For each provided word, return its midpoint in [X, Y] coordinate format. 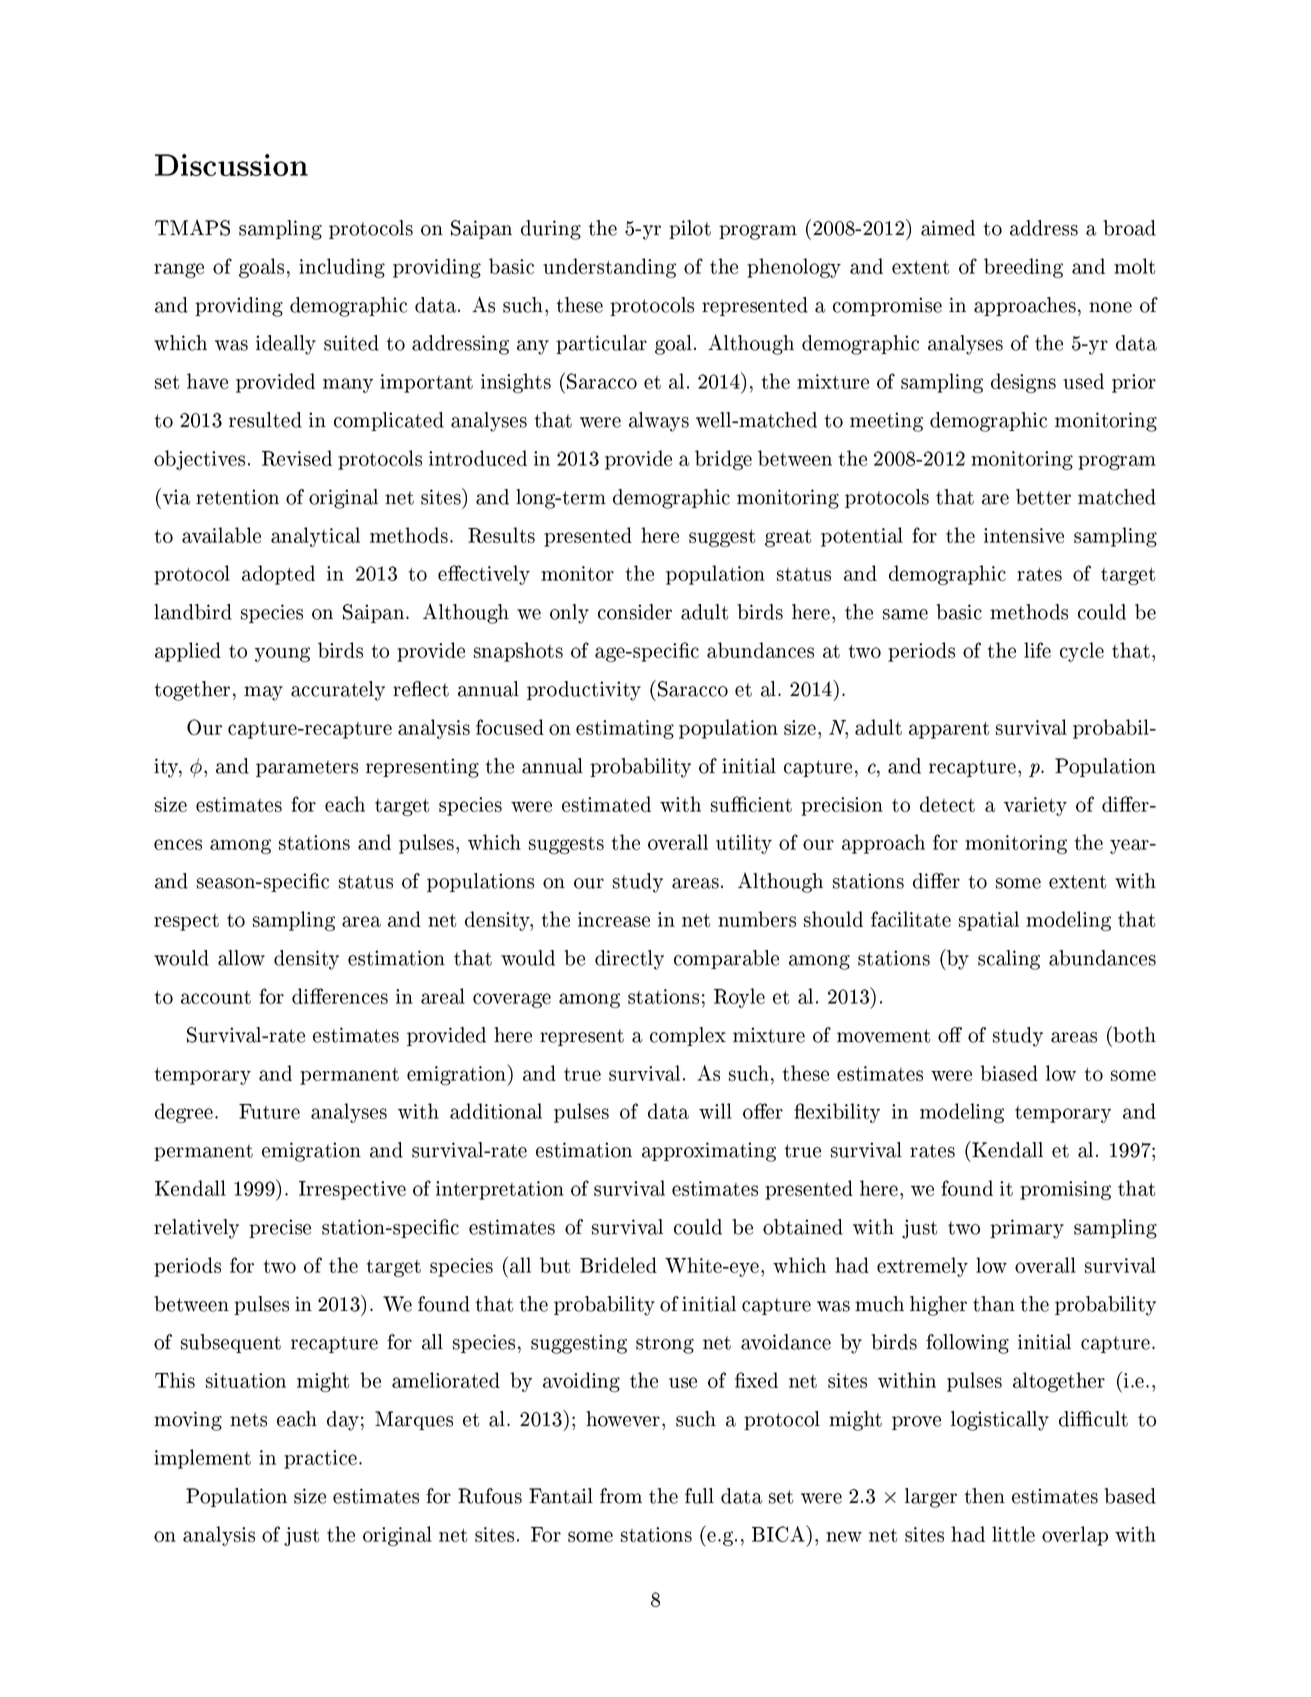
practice [322, 1459]
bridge [723, 460]
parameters [307, 768]
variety [1035, 806]
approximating [709, 1152]
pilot [690, 229]
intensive [1024, 535]
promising [1065, 1190]
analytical [315, 537]
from [621, 1496]
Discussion [231, 165]
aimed [948, 228]
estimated [606, 804]
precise [280, 1228]
